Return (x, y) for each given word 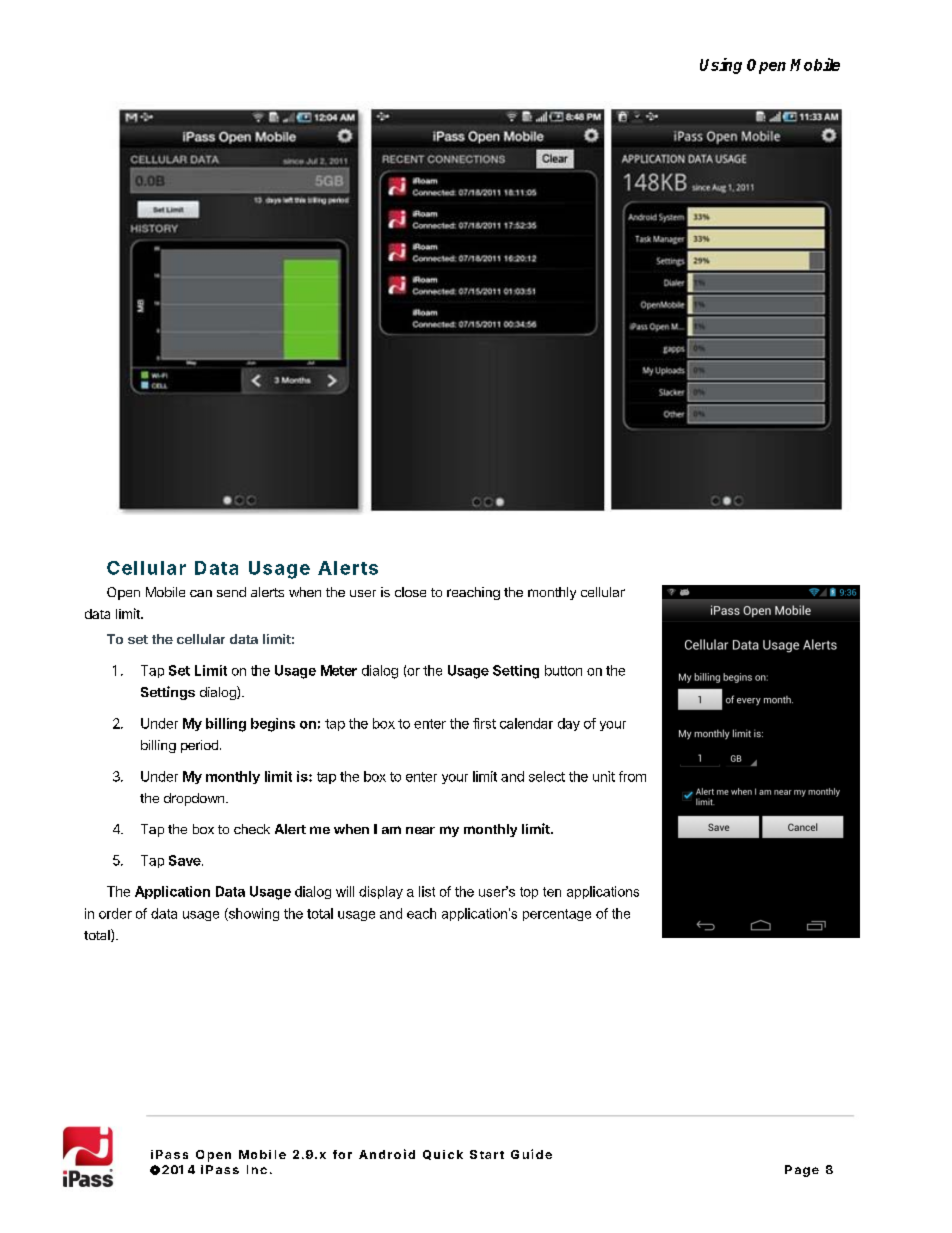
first (484, 723)
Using (721, 66)
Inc (257, 1169)
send (231, 592)
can (201, 593)
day (569, 724)
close (410, 592)
